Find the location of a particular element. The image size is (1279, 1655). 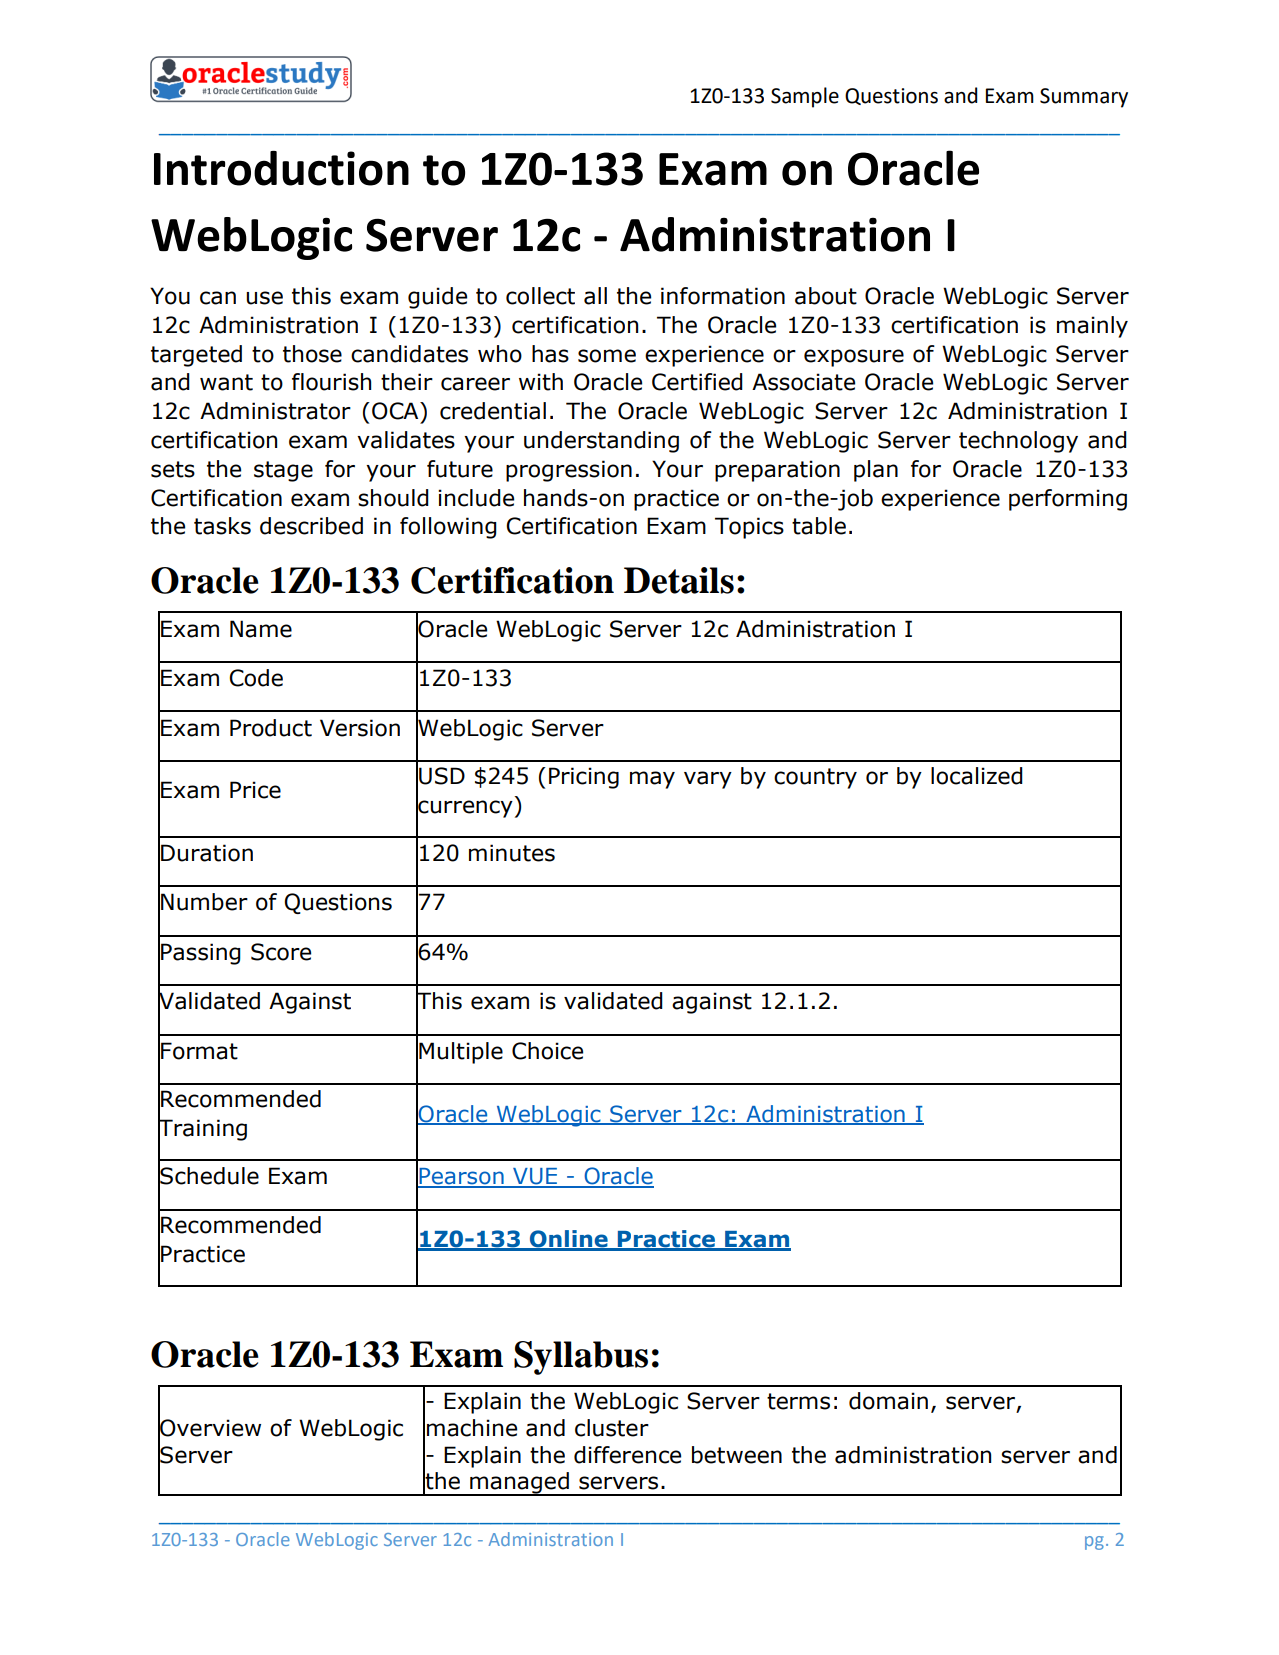

Introduction is located at coordinates (281, 168).
